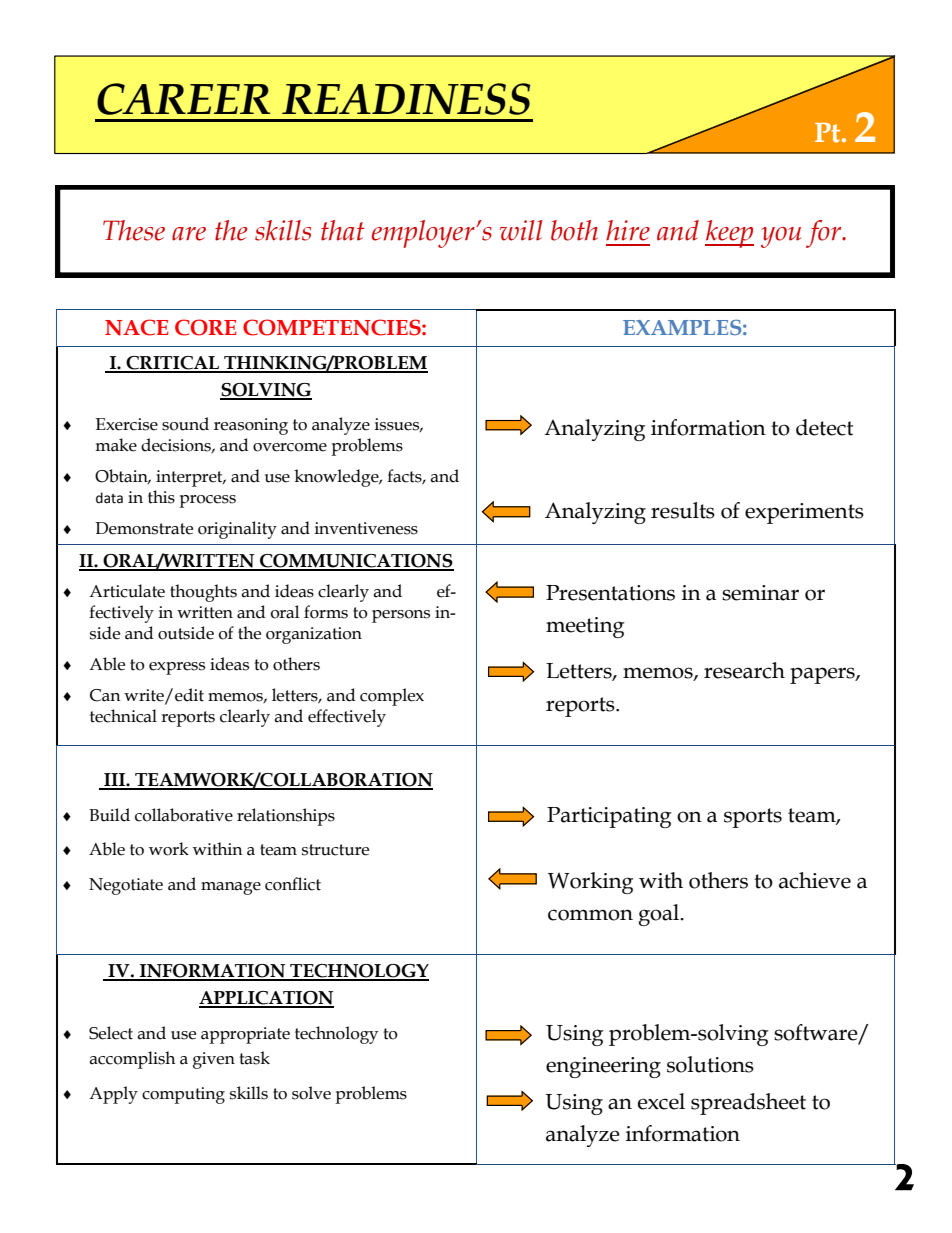  Describe the element at coordinates (183, 99) in the screenshot. I see `CAREER` at that location.
